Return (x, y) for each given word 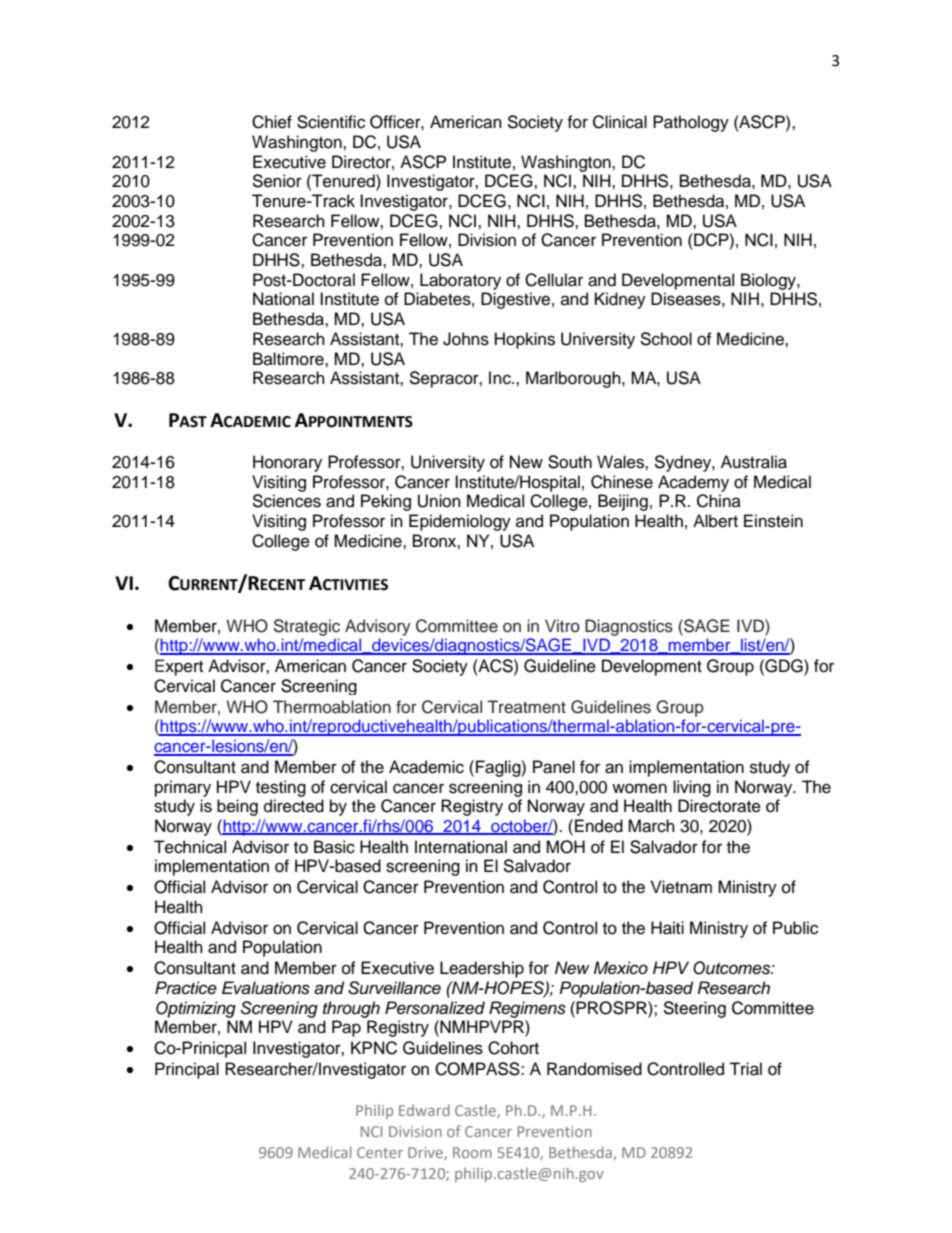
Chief (272, 122)
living (692, 788)
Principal (187, 1070)
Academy (693, 483)
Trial (745, 1069)
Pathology (691, 123)
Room (472, 1152)
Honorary (287, 463)
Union (439, 501)
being (237, 807)
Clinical (620, 122)
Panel (554, 767)
